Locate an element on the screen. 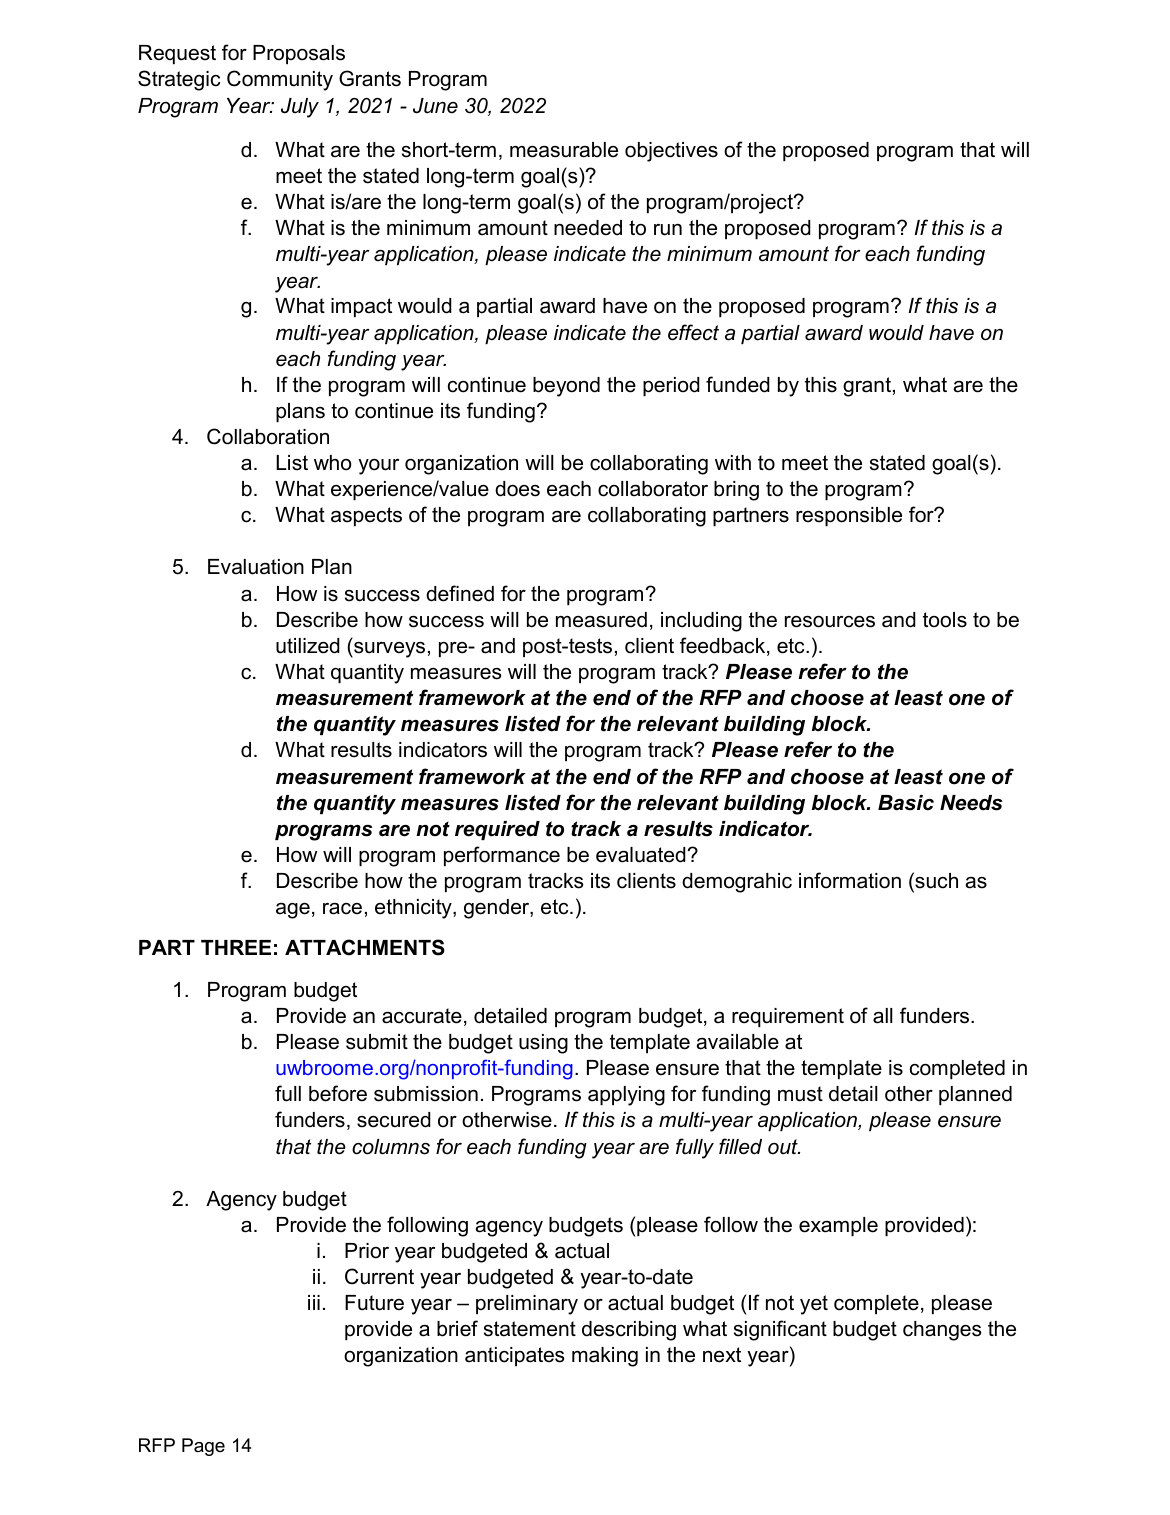  utilized is located at coordinates (308, 646).
